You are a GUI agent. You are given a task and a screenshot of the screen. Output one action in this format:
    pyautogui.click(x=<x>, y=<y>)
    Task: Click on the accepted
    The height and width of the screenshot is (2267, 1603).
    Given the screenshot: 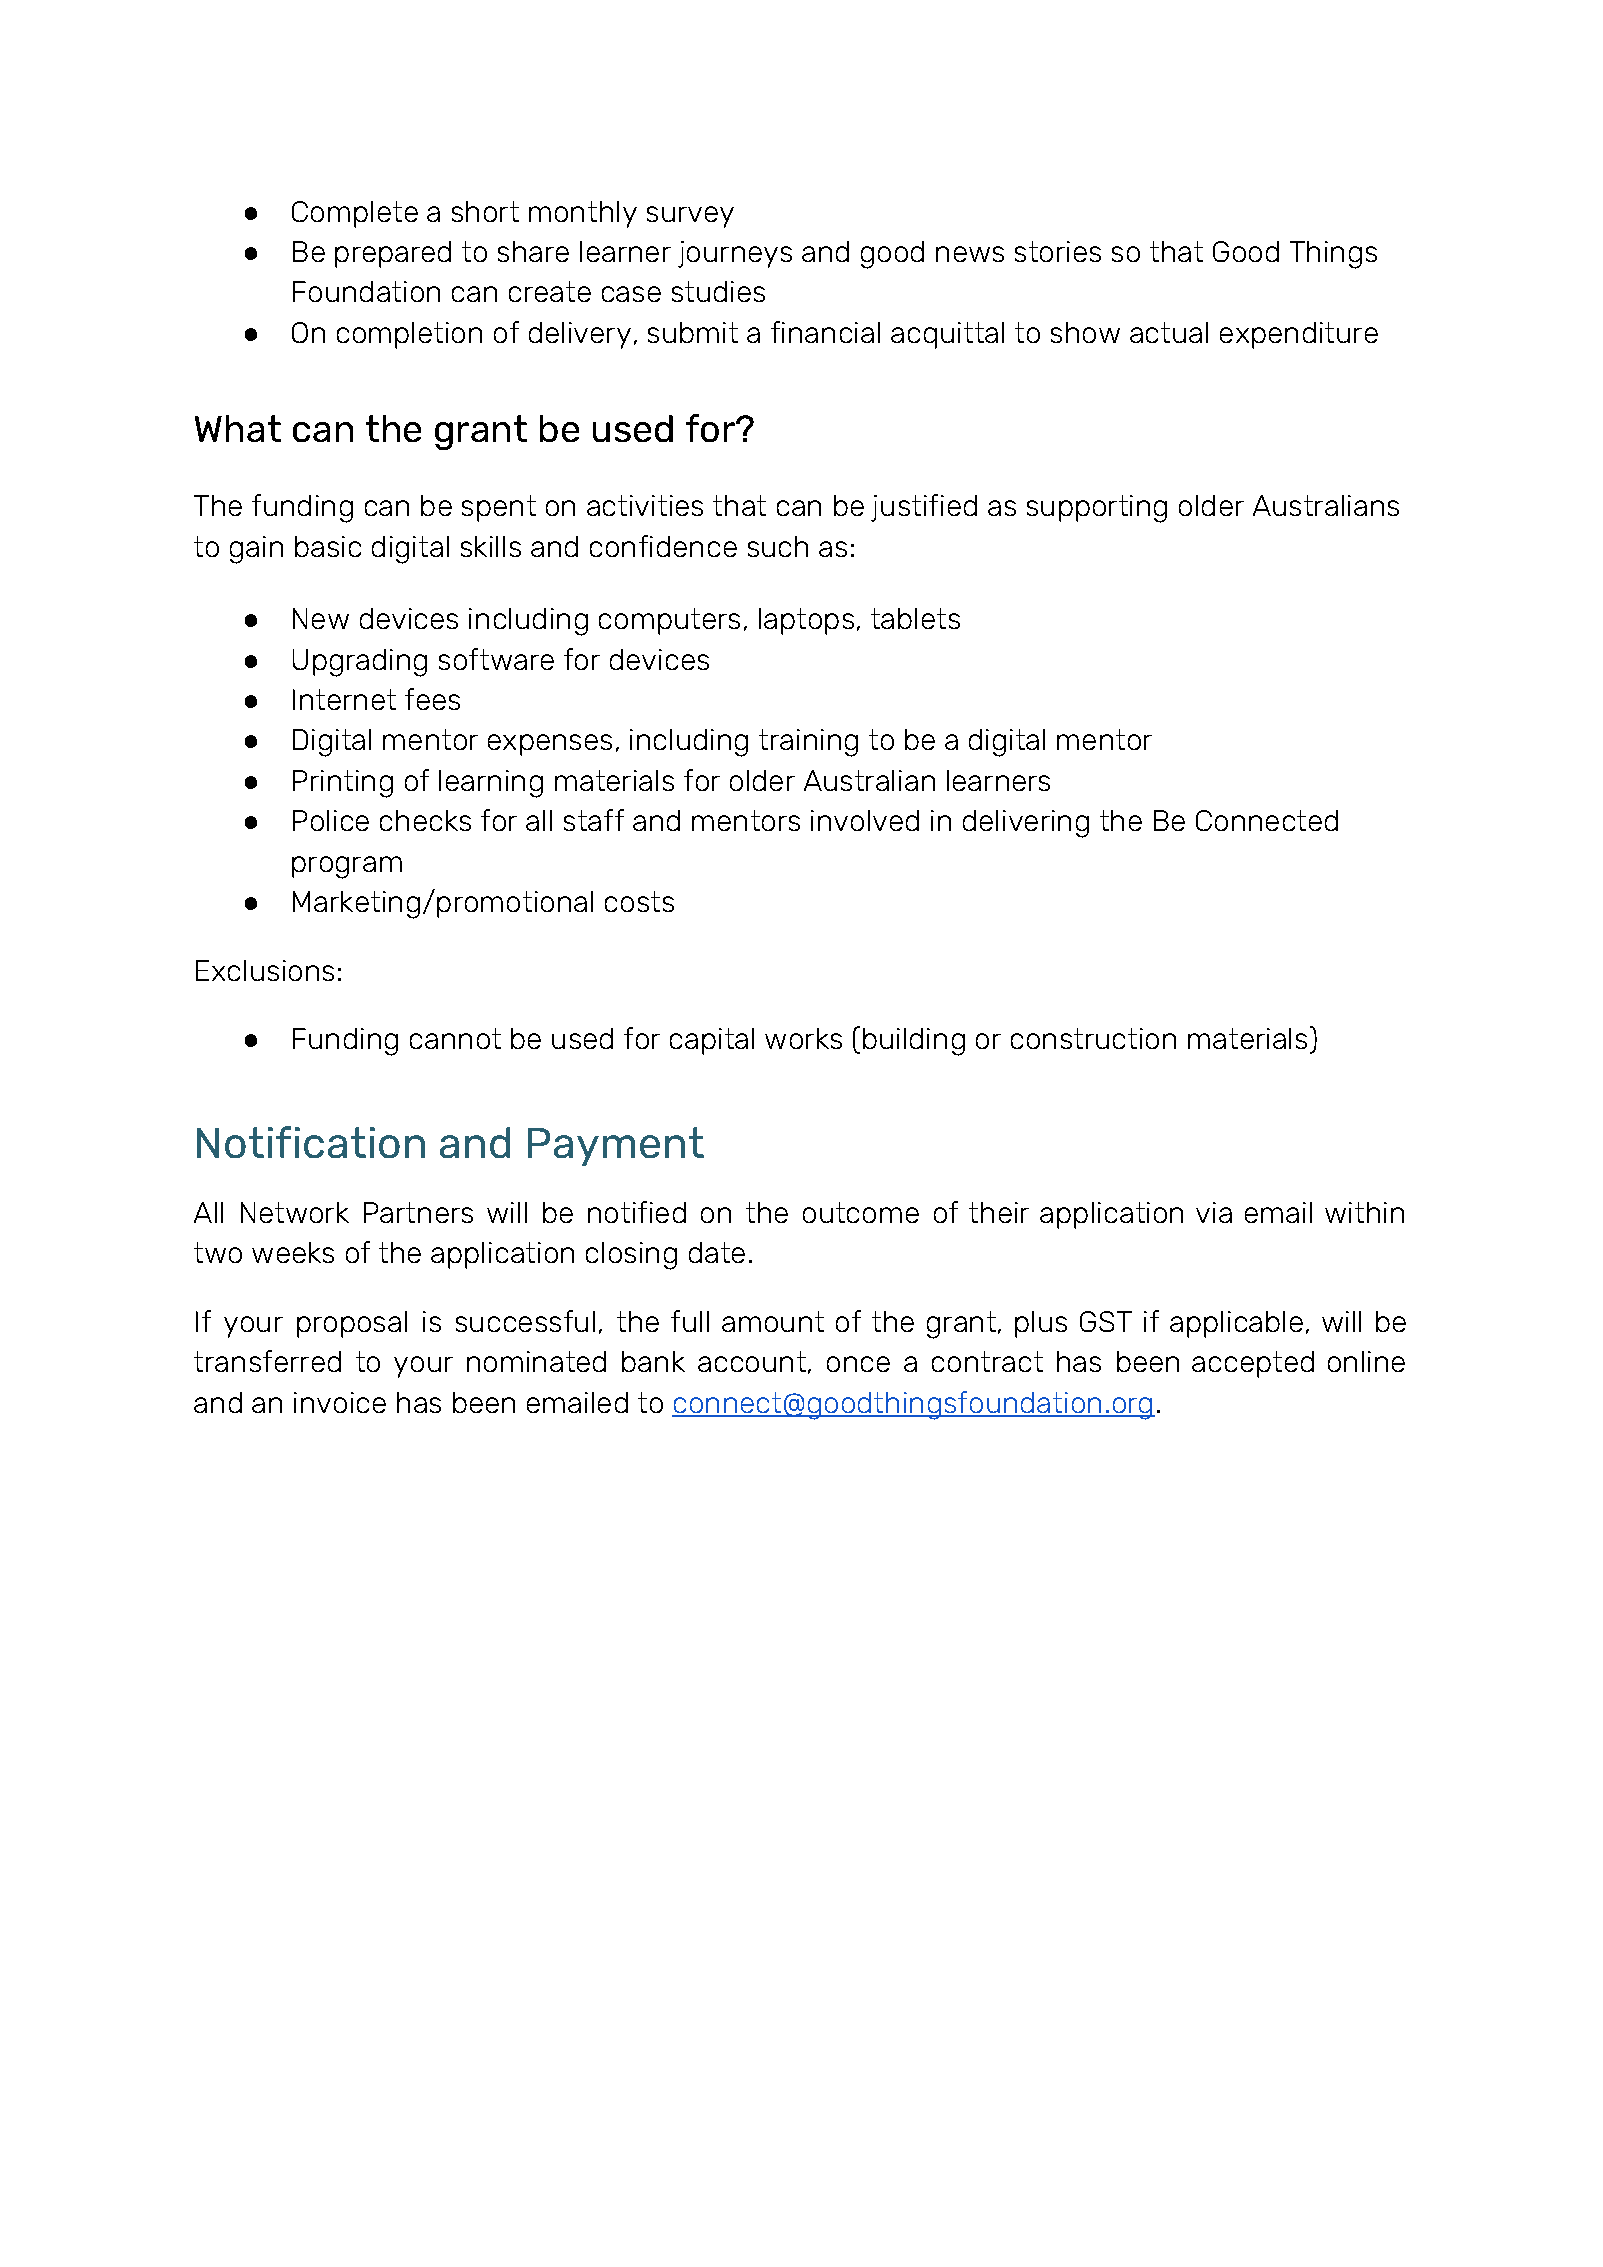 What is the action you would take?
    pyautogui.click(x=1253, y=1364)
